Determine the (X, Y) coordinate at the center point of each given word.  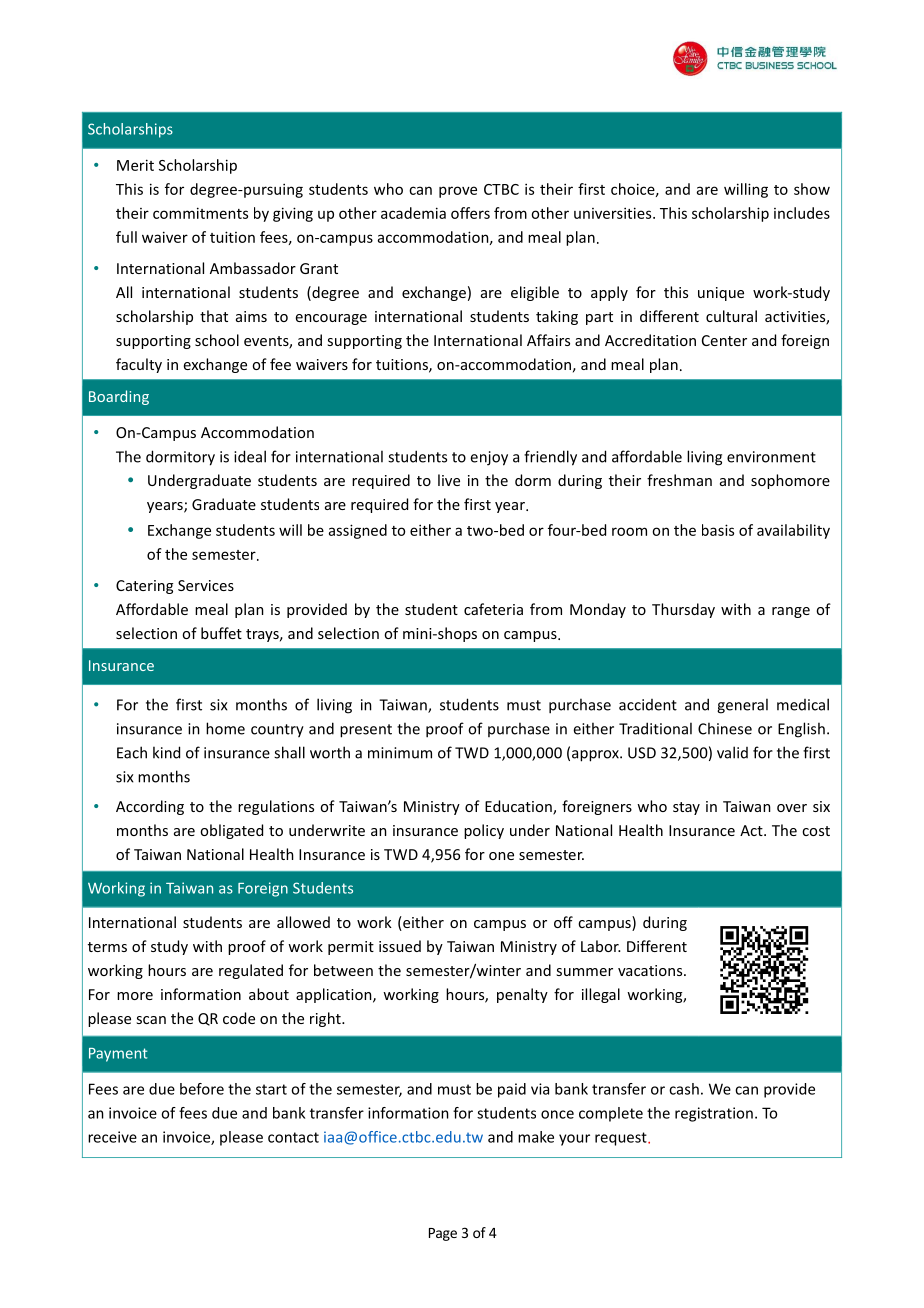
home (225, 728)
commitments (200, 213)
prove (458, 192)
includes (802, 213)
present (366, 731)
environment (771, 457)
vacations (651, 970)
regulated (251, 971)
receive (112, 1137)
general (742, 706)
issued (400, 946)
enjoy (489, 458)
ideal (250, 456)
